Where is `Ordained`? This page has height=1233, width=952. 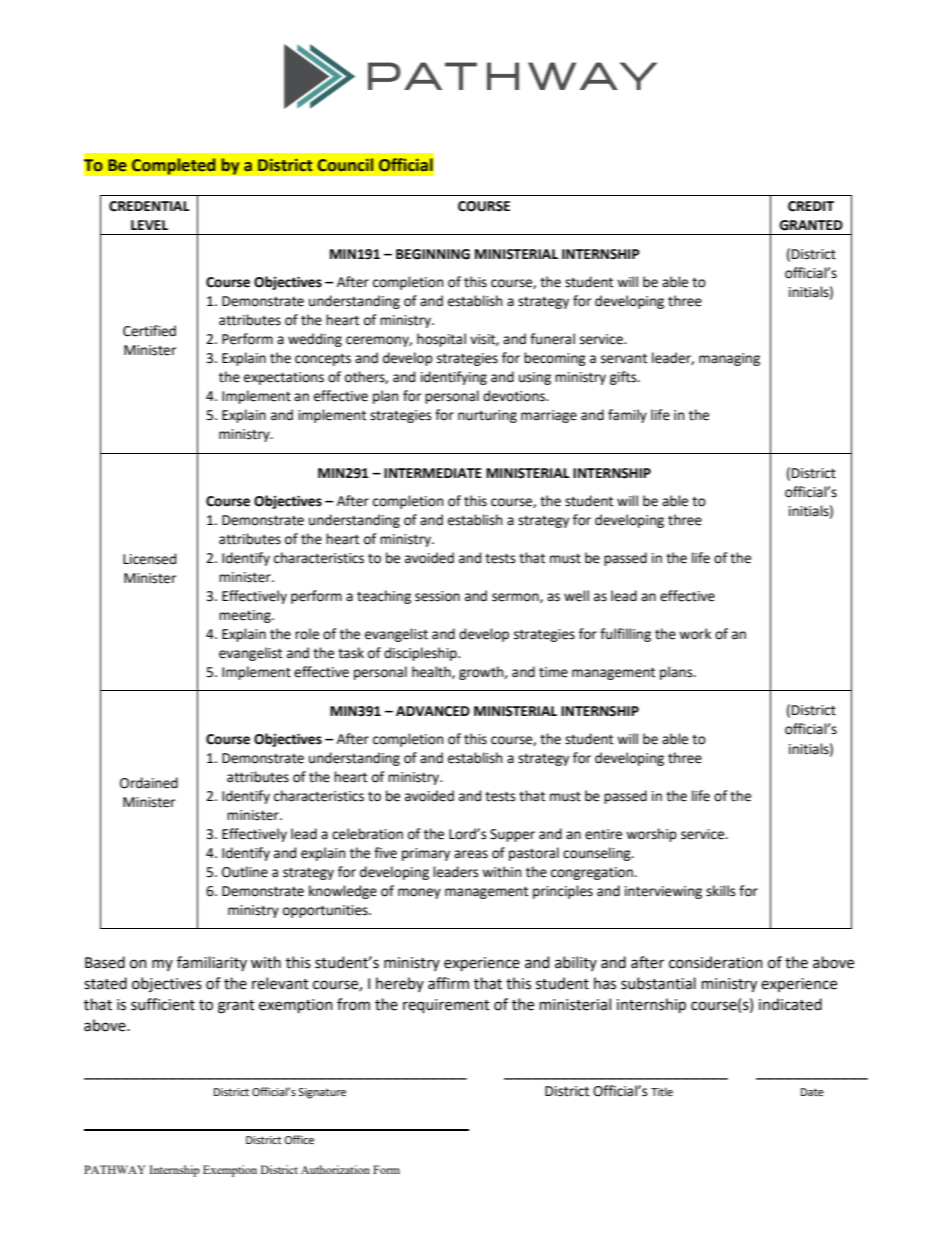 Ordained is located at coordinates (149, 783).
